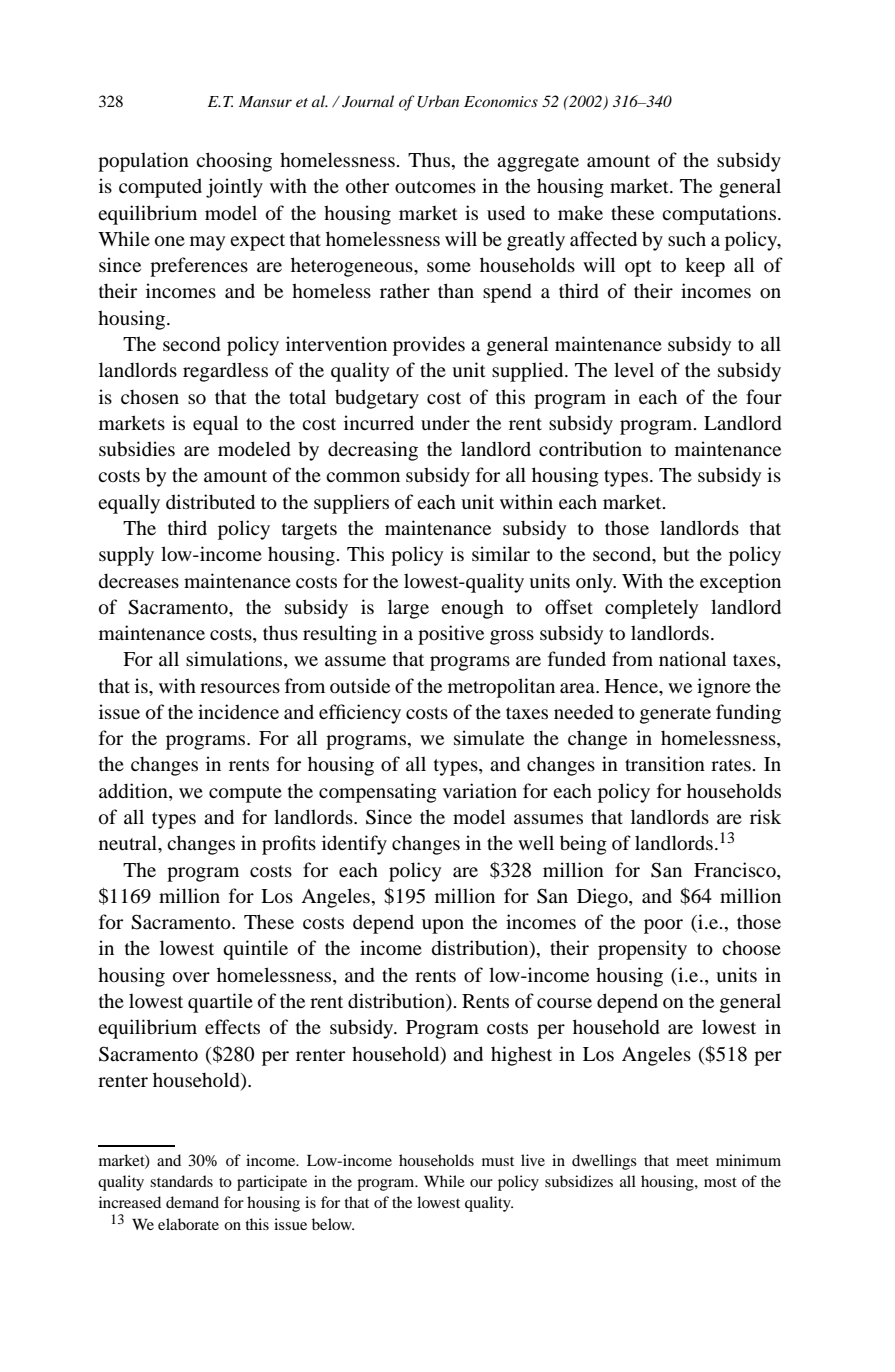 The image size is (895, 1372). I want to click on choosing, so click(234, 162).
